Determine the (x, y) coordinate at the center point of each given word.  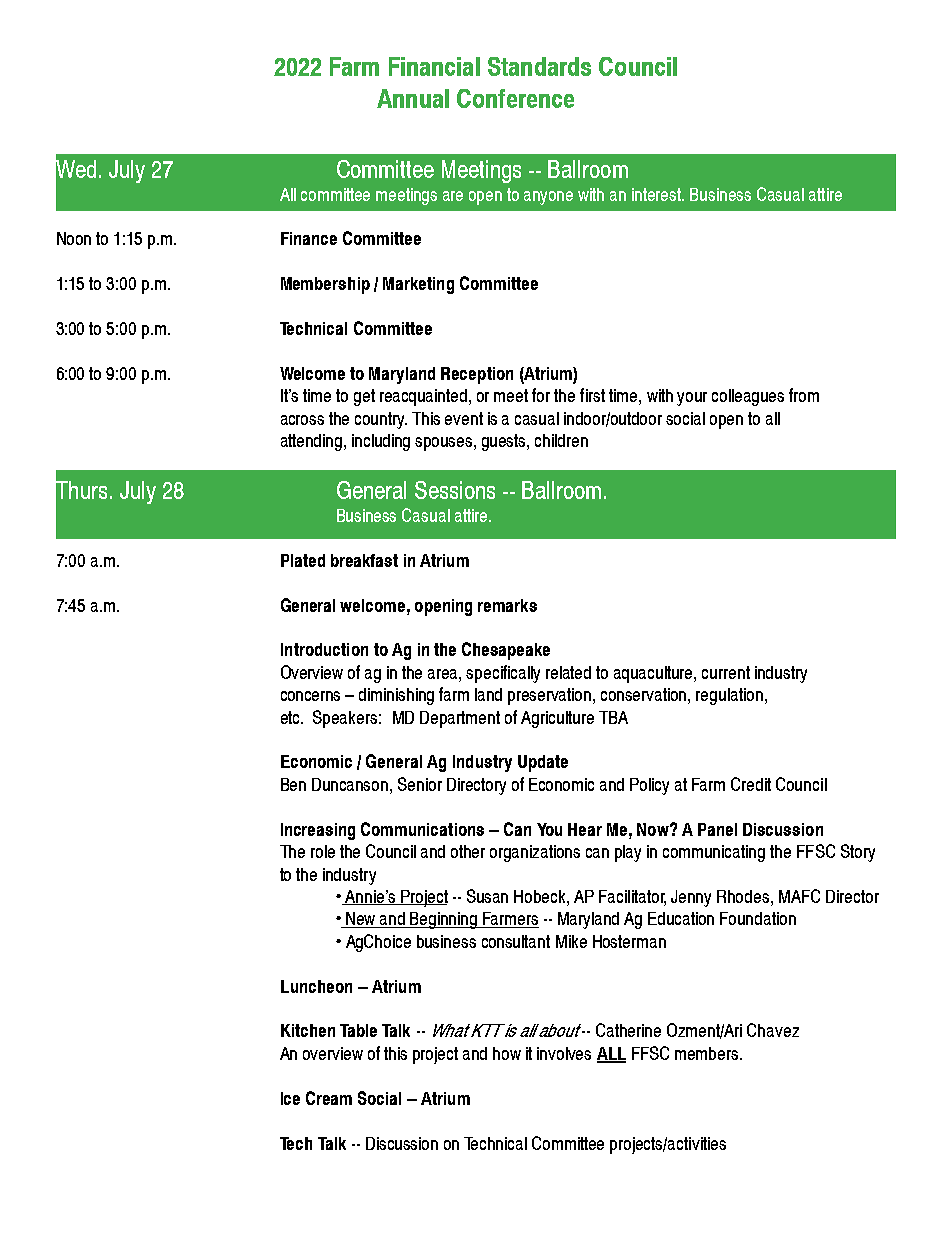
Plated (303, 560)
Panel (717, 829)
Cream (329, 1098)
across (302, 420)
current (726, 672)
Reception (477, 375)
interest (658, 194)
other (468, 851)
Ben (293, 784)
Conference (515, 98)
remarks (507, 605)
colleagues (748, 397)
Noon (74, 238)
